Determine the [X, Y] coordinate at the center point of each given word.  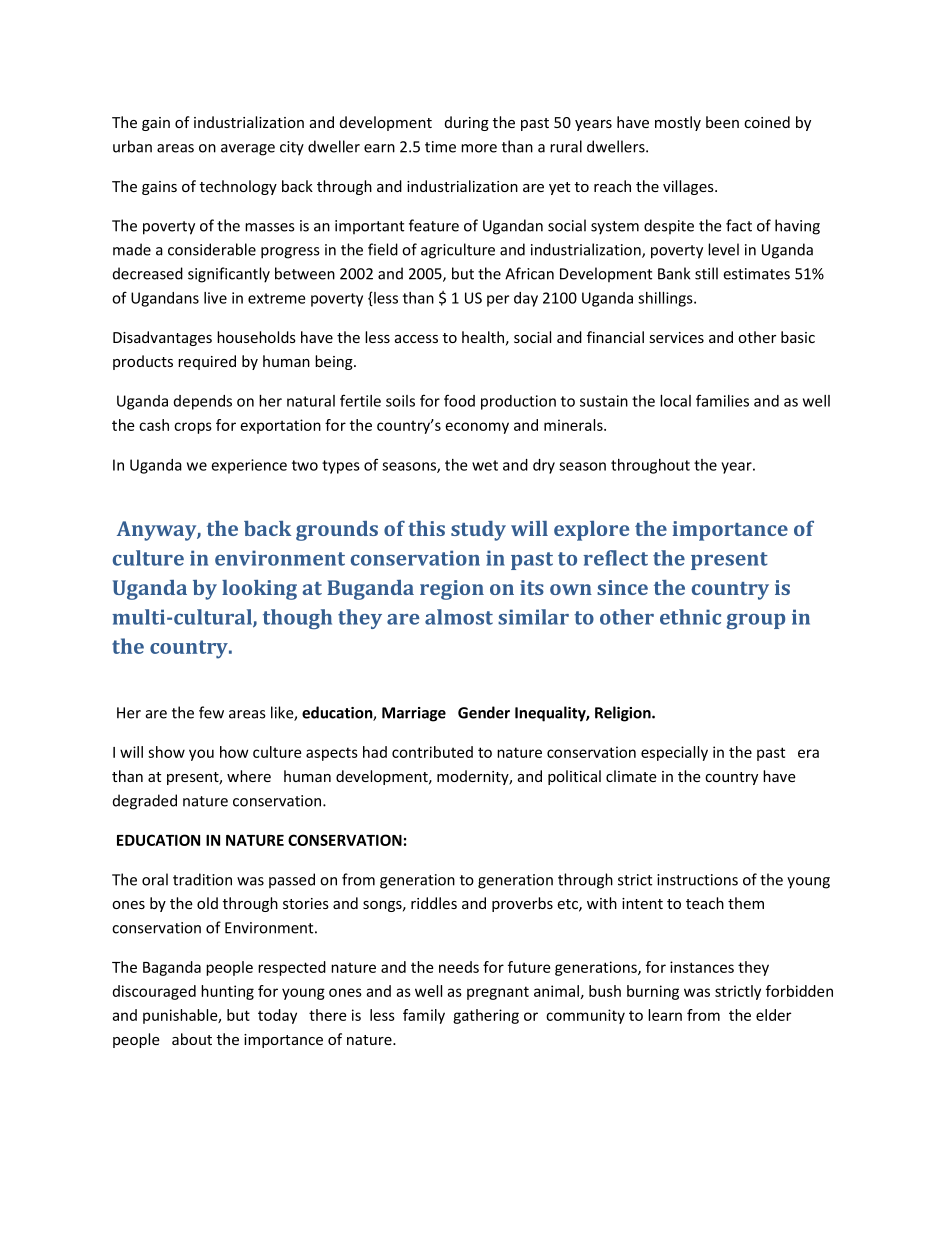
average [248, 150]
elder [773, 1015]
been [722, 122]
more [479, 148]
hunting [227, 992]
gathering [486, 1016]
